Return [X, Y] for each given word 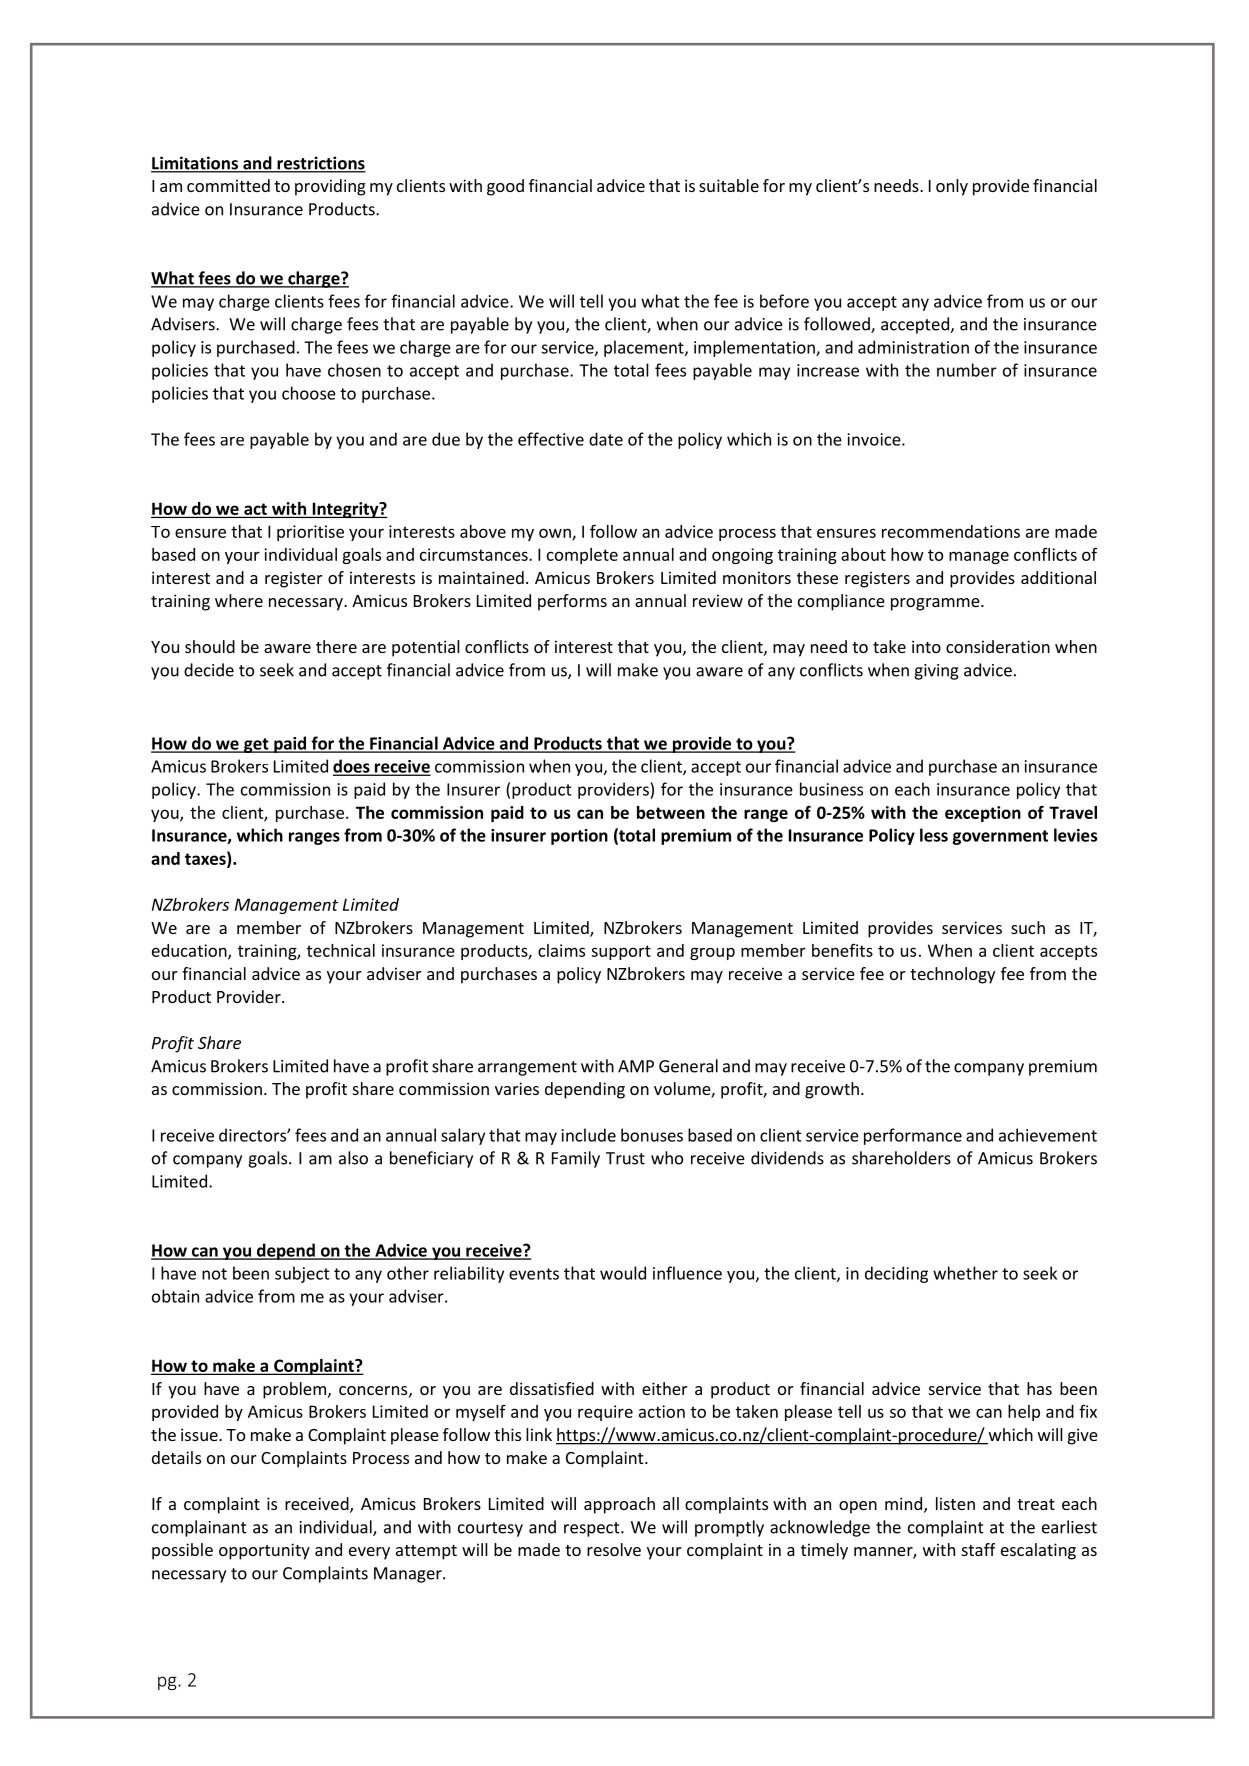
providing [330, 187]
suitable [729, 185]
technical [341, 950]
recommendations [951, 531]
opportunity [264, 1551]
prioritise [310, 533]
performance [913, 1136]
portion [579, 837]
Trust [625, 1158]
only [952, 187]
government [1000, 837]
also [353, 1158]
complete [582, 556]
